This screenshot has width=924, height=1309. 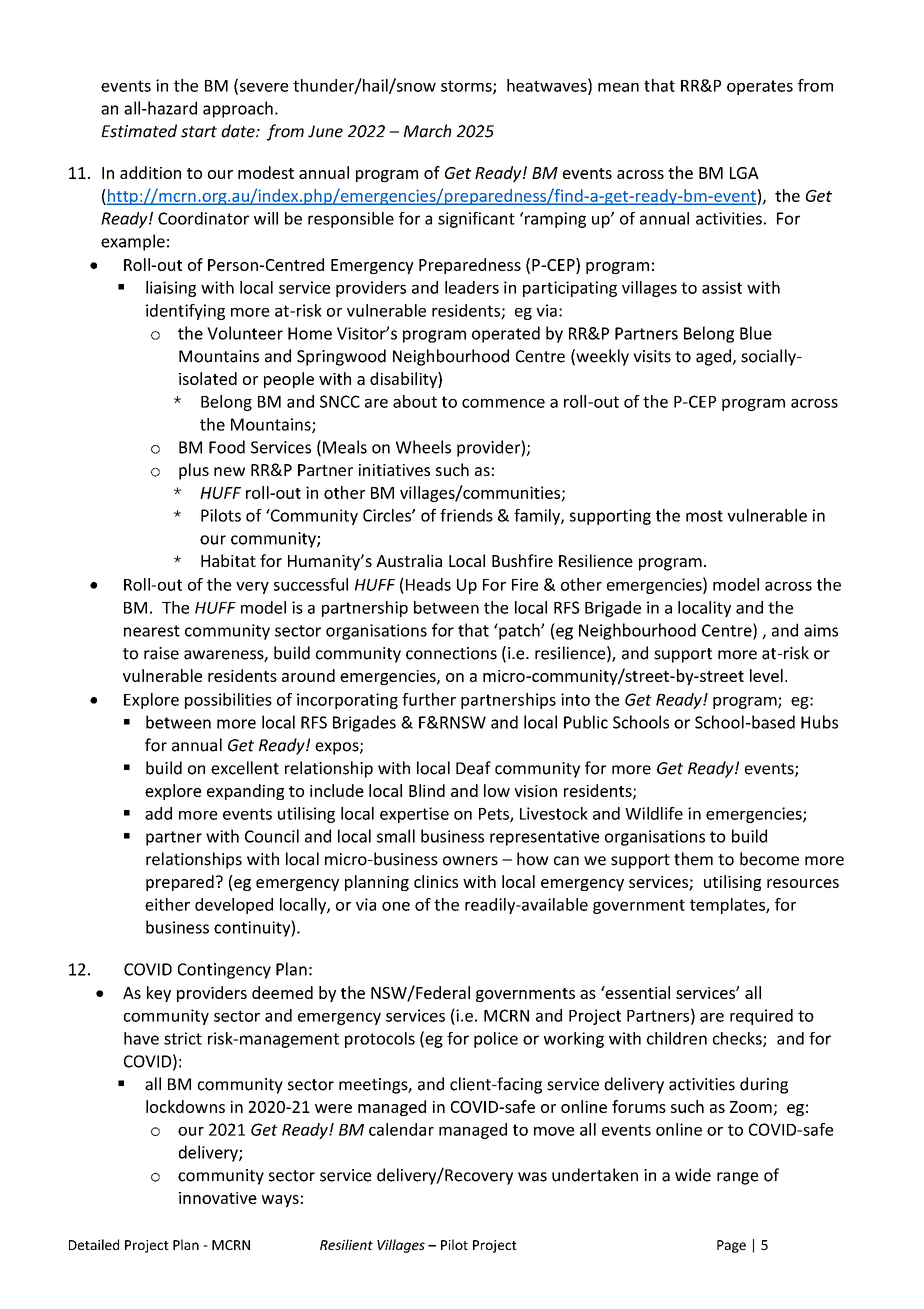 I want to click on Blue, so click(x=756, y=333).
